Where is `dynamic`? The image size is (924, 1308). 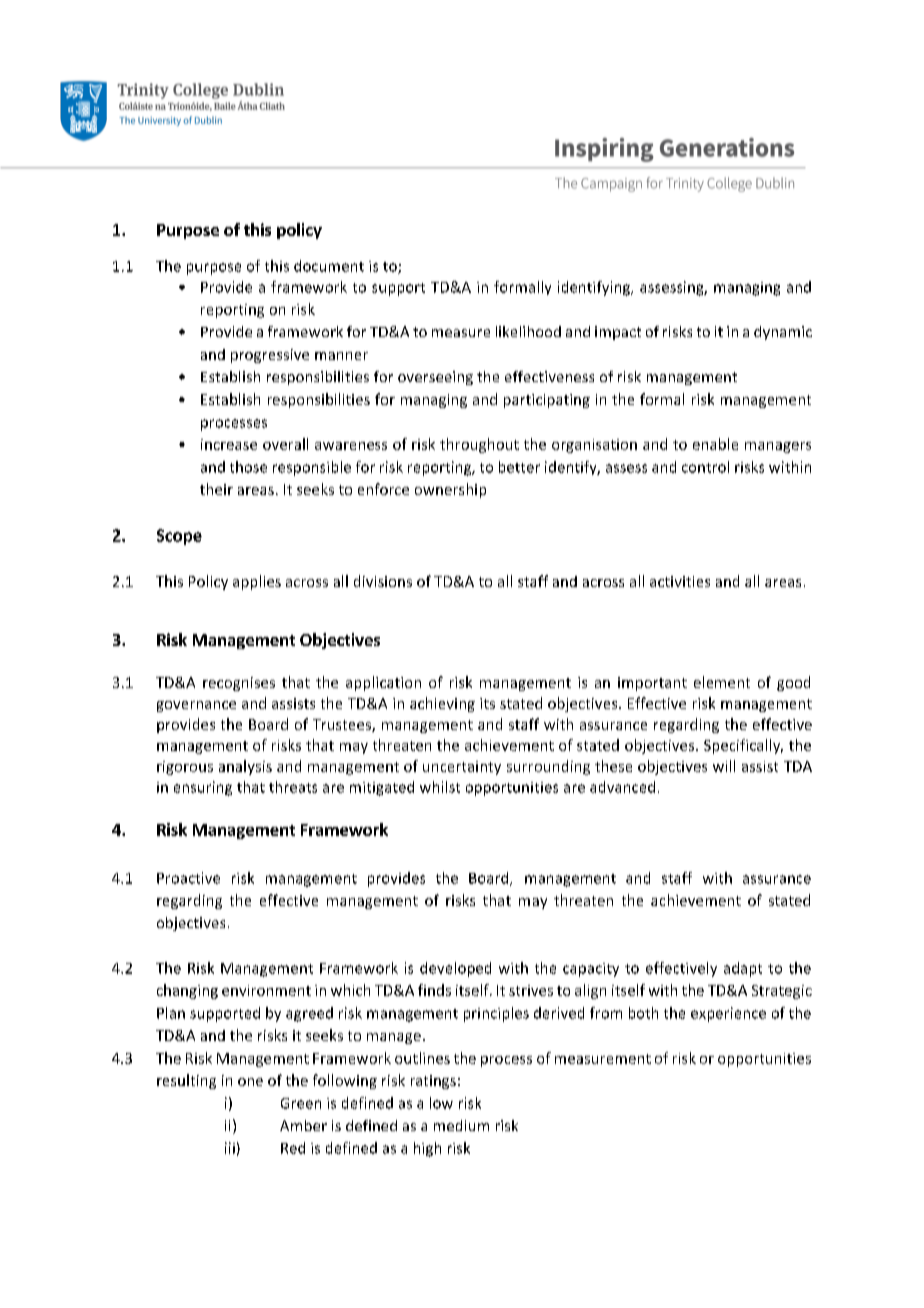
dynamic is located at coordinates (783, 333).
